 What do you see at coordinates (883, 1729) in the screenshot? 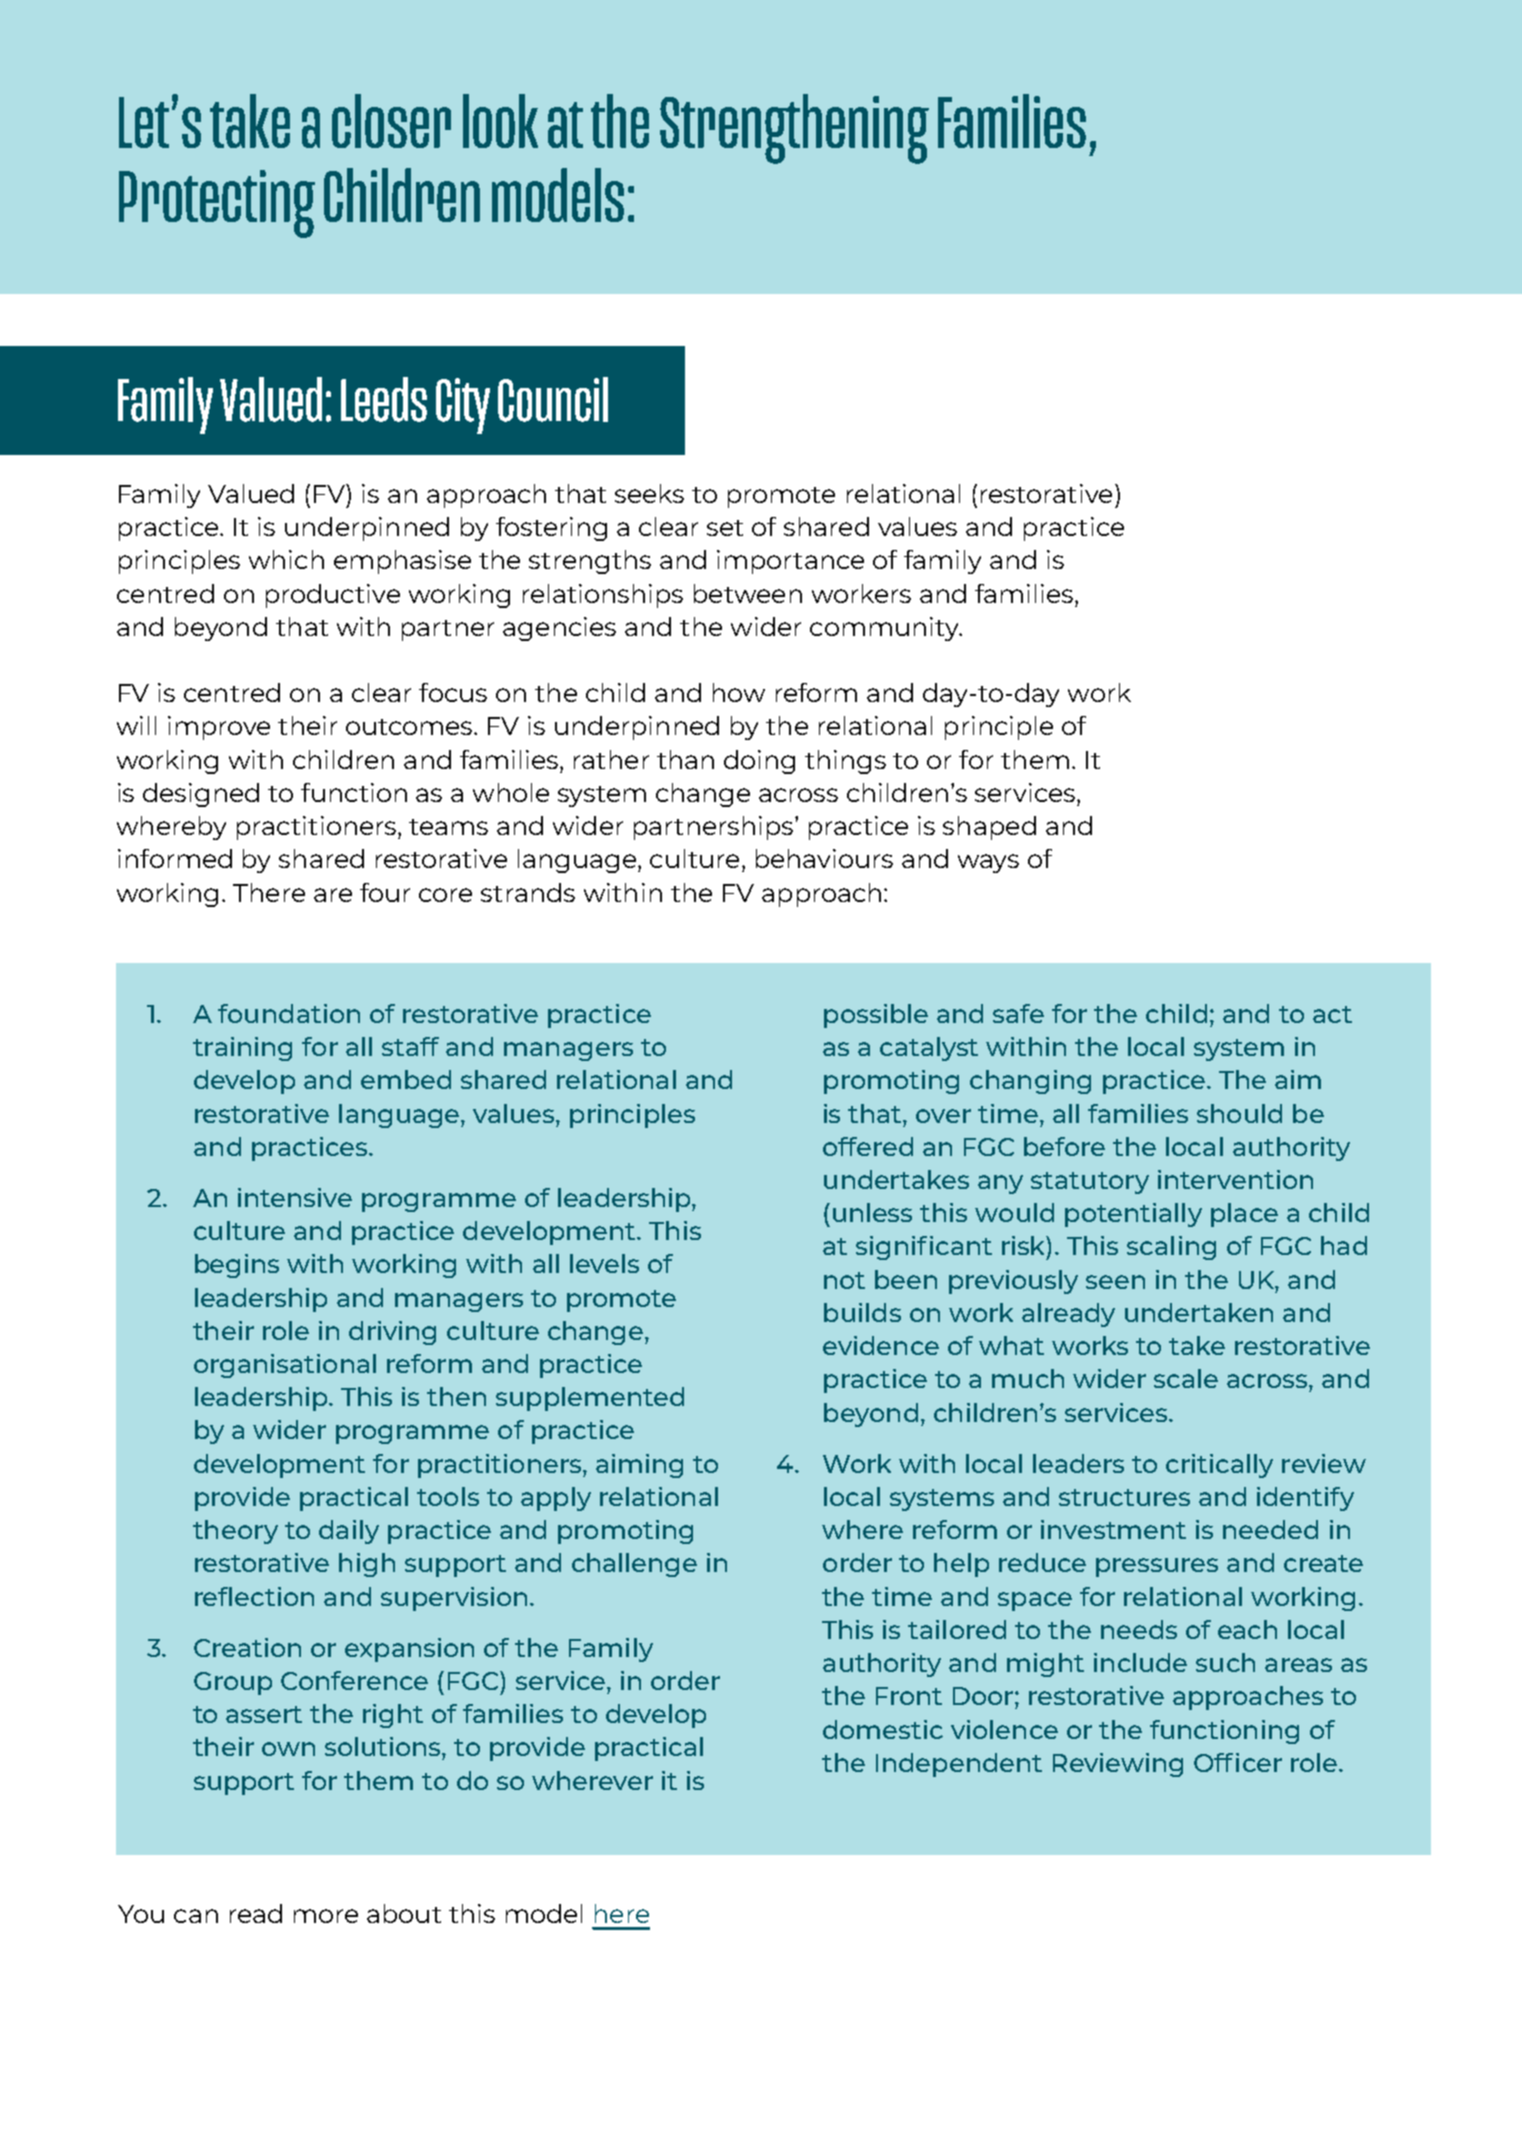
I see `domestic` at bounding box center [883, 1729].
